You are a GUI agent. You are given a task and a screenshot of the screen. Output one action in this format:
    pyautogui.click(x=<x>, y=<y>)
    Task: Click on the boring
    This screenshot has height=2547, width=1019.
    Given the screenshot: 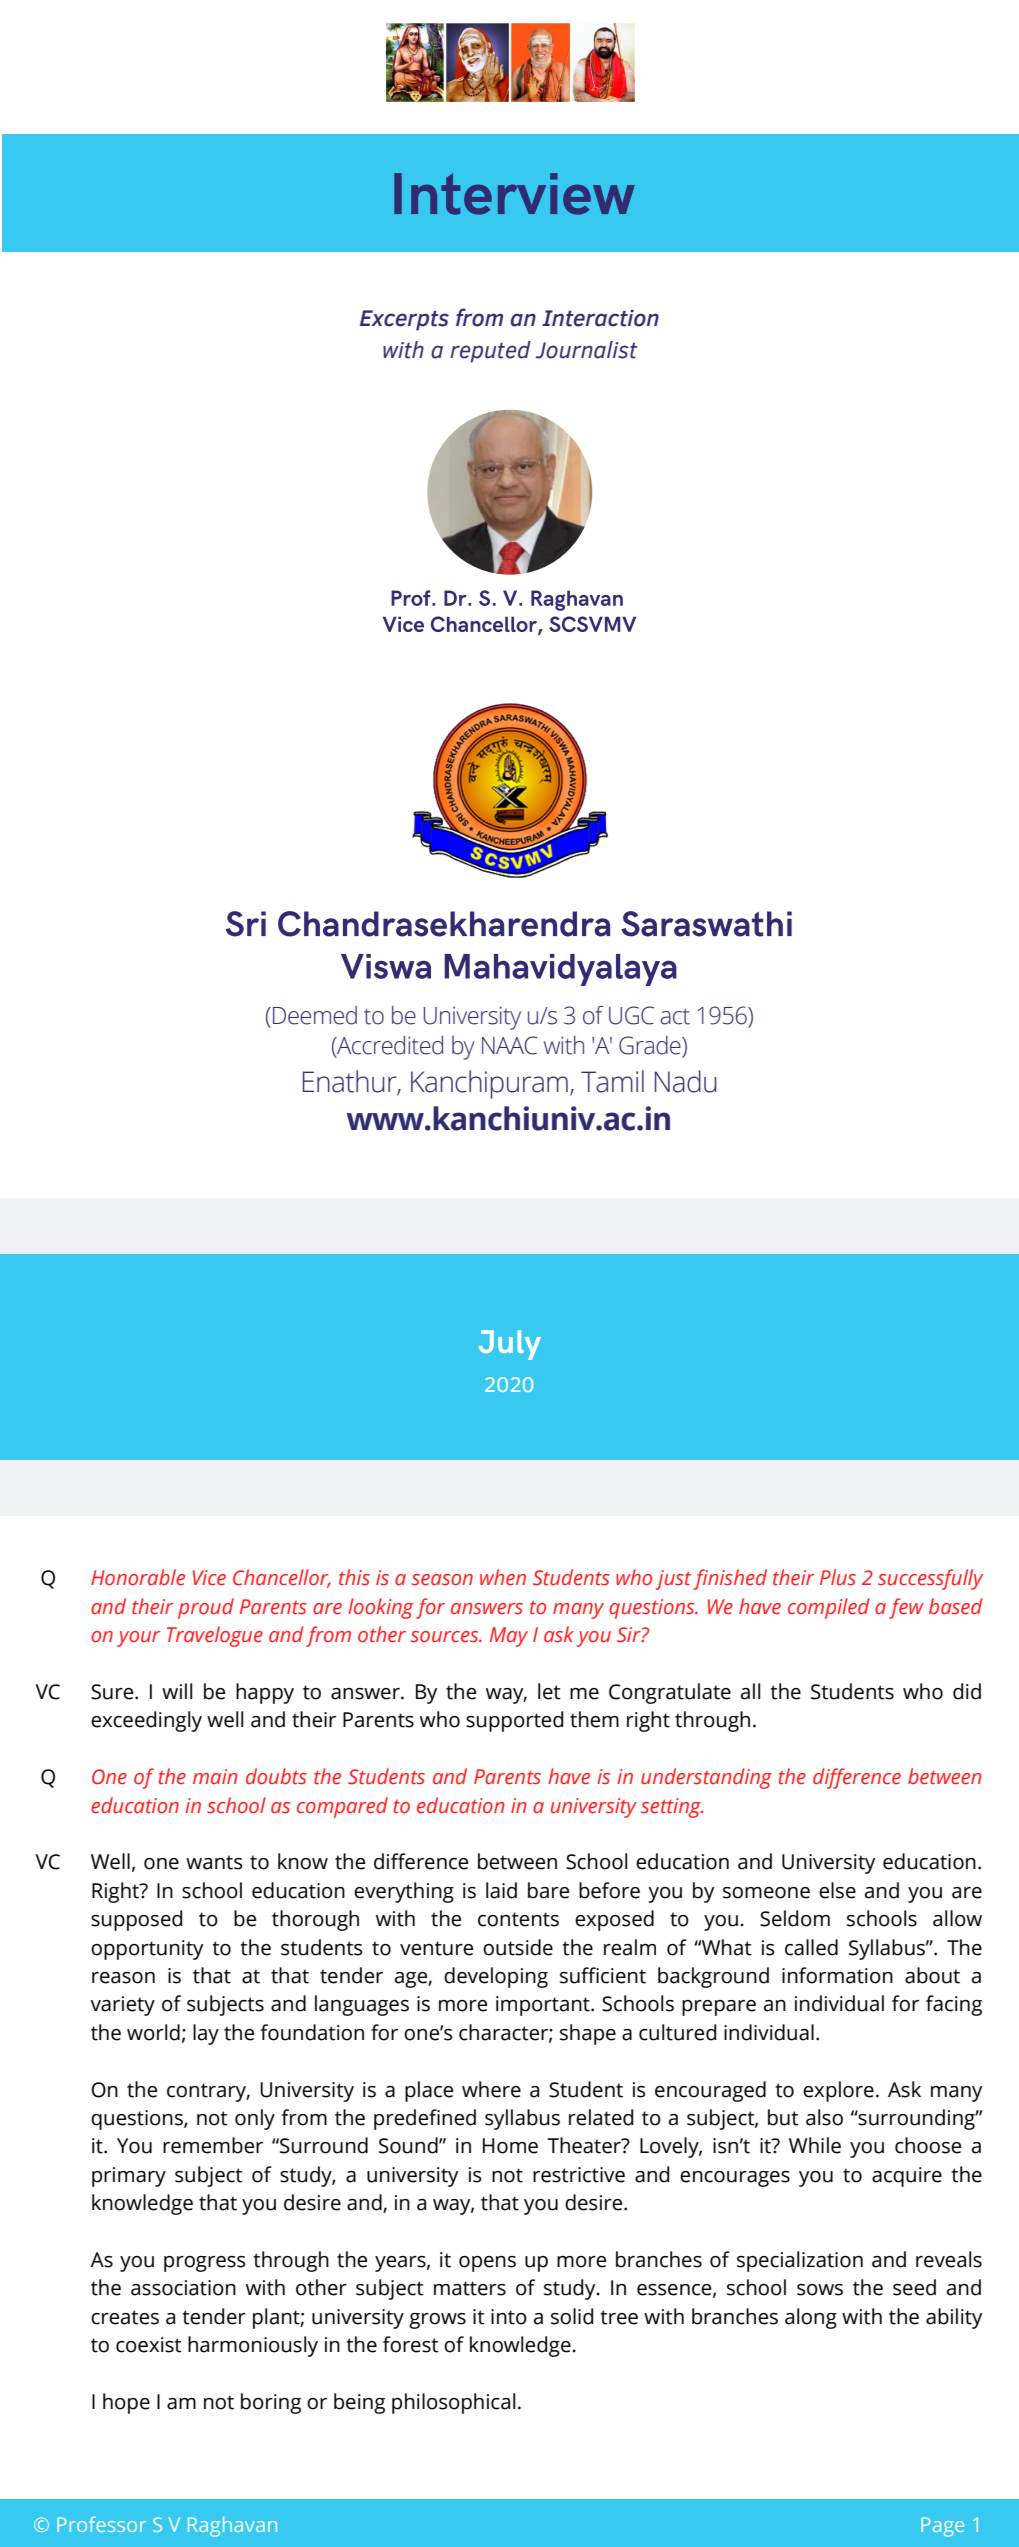 What is the action you would take?
    pyautogui.click(x=271, y=2403)
